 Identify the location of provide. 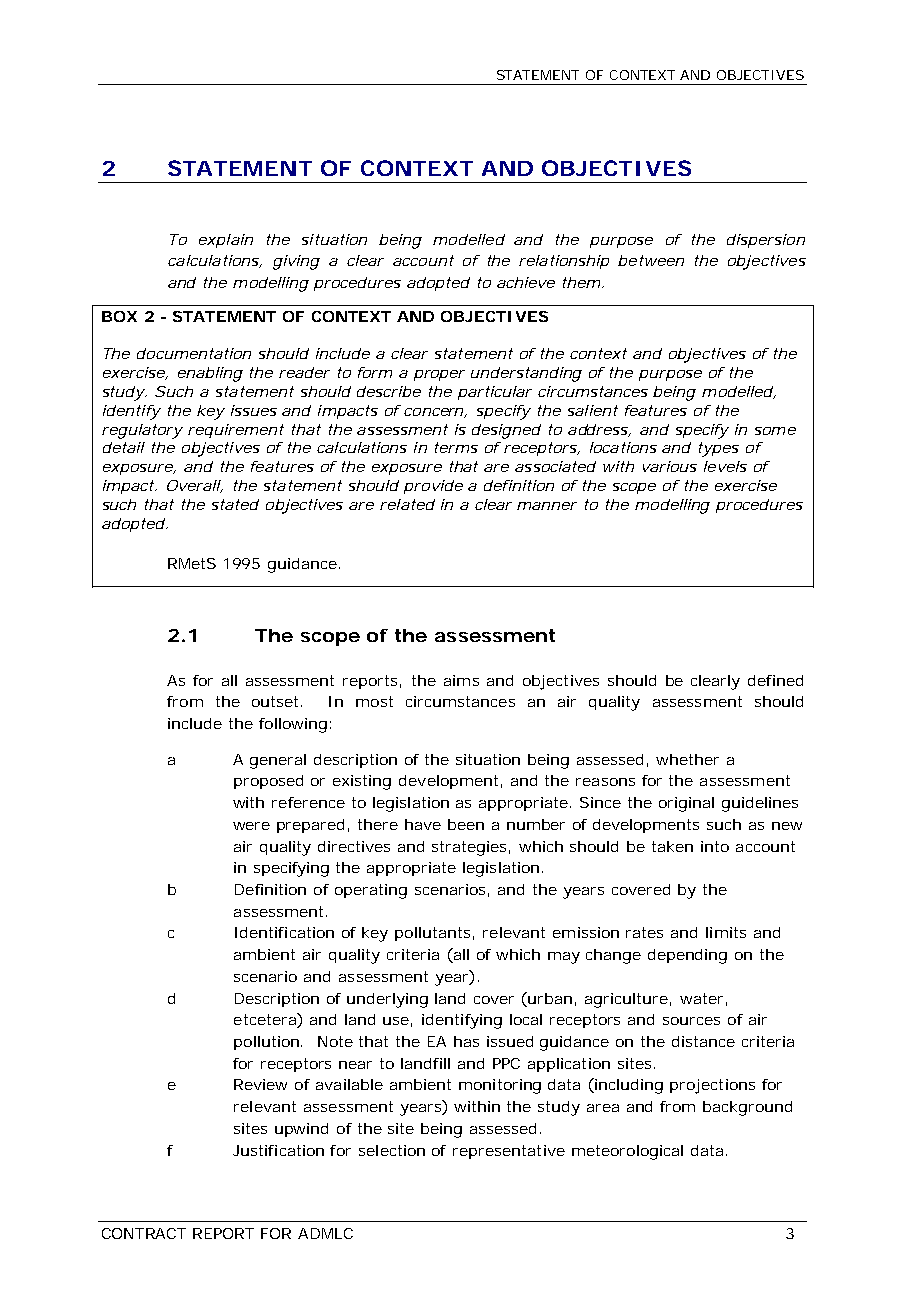
(433, 487).
